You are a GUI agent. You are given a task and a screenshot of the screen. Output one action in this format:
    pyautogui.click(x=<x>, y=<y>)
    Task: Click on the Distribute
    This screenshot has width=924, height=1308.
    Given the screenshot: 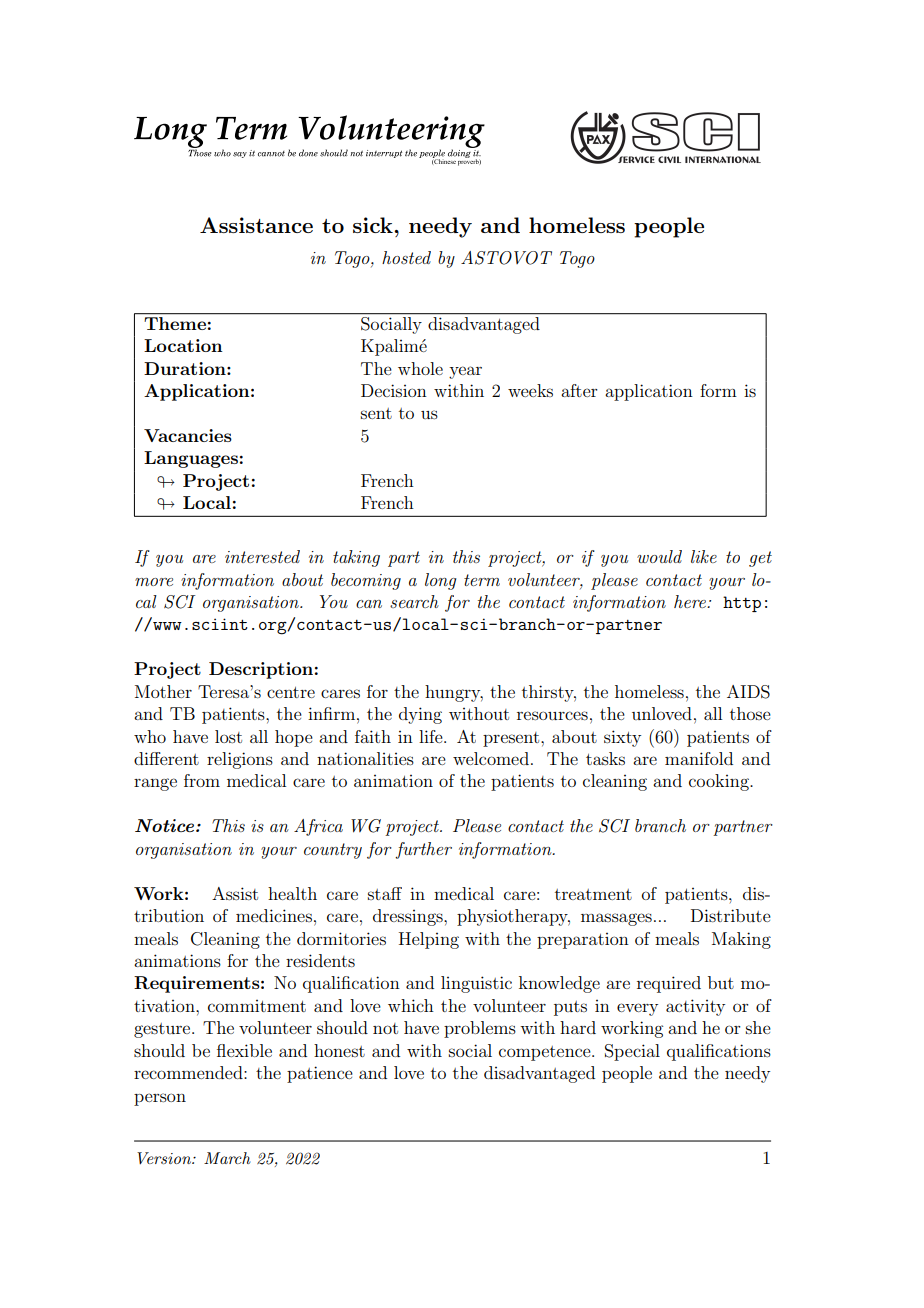 What is the action you would take?
    pyautogui.click(x=731, y=915)
